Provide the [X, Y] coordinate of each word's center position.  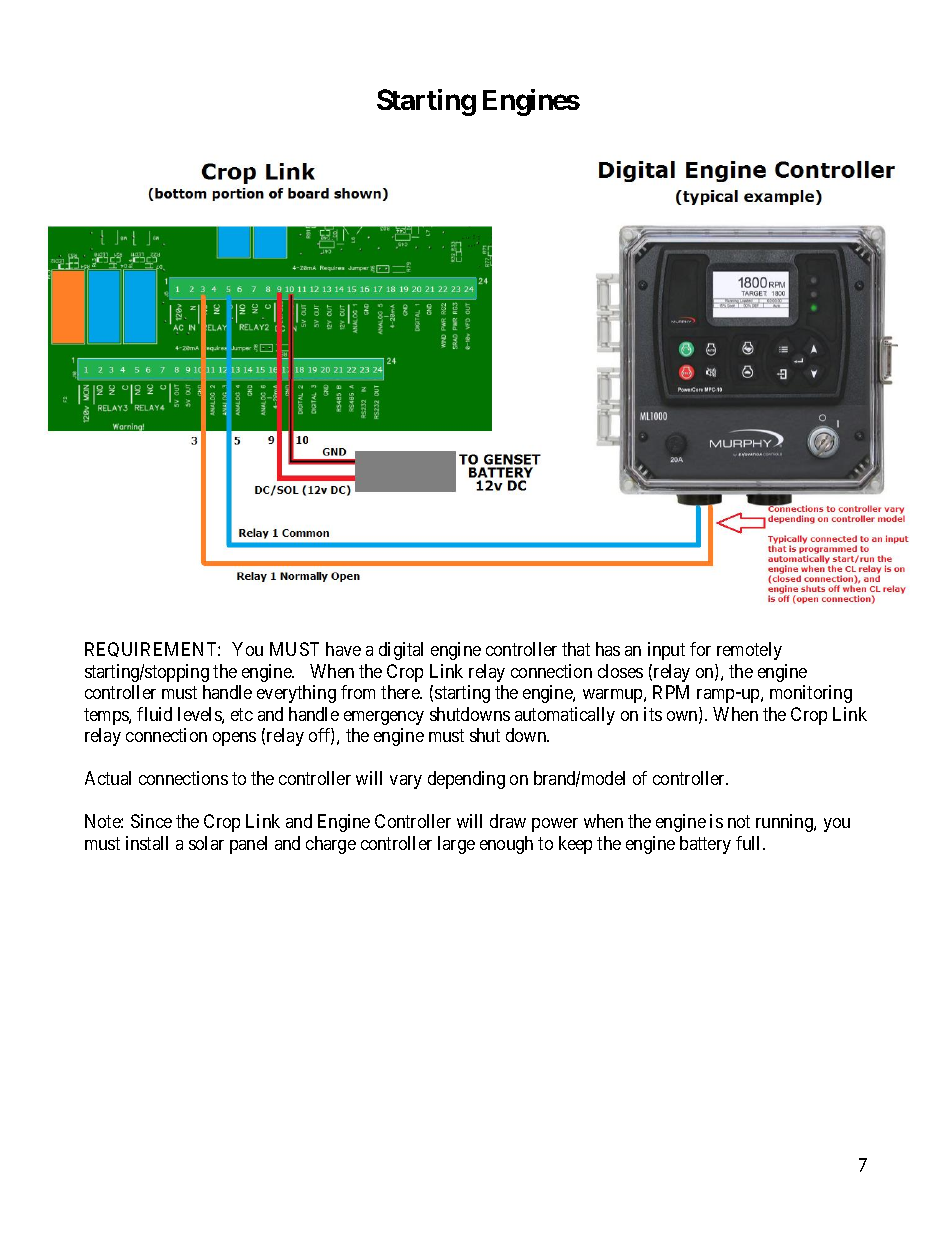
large [456, 845]
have [343, 649]
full [750, 843]
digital [401, 651]
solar [206, 843]
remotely [749, 651]
